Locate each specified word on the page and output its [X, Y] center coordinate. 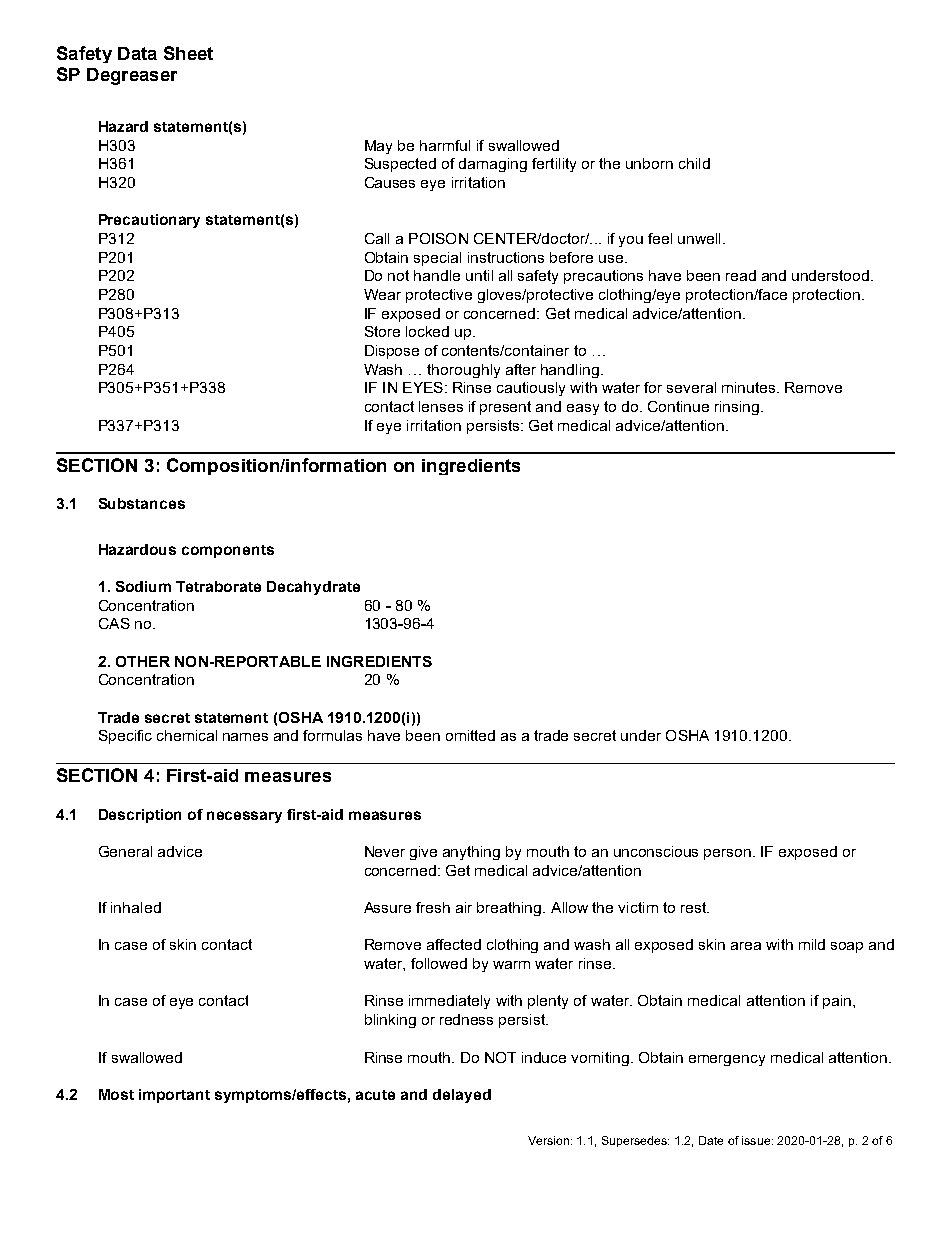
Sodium [143, 586]
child [694, 163]
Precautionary [149, 221]
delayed [462, 1096]
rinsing [737, 408]
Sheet [188, 53]
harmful [445, 145]
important [174, 1096]
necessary [244, 817]
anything [471, 853]
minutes [750, 387]
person [729, 854]
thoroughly [463, 371]
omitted [470, 735]
